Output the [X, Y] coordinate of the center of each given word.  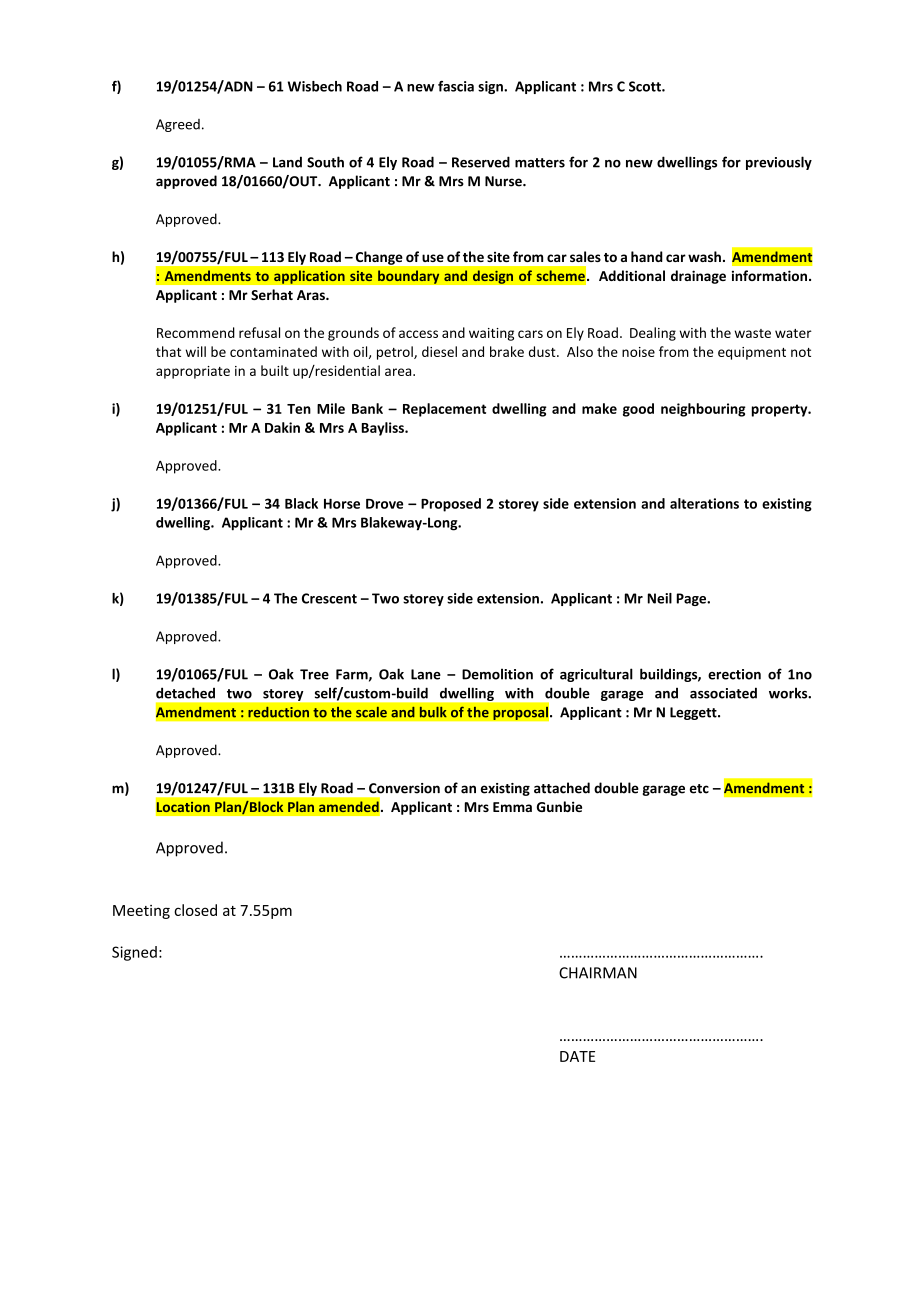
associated [723, 693]
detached [185, 693]
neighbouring [703, 410]
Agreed [178, 125]
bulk [433, 712]
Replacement [444, 410]
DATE [577, 1056]
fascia [456, 86]
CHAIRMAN [598, 973]
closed [195, 910]
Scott [646, 86]
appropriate [193, 372]
